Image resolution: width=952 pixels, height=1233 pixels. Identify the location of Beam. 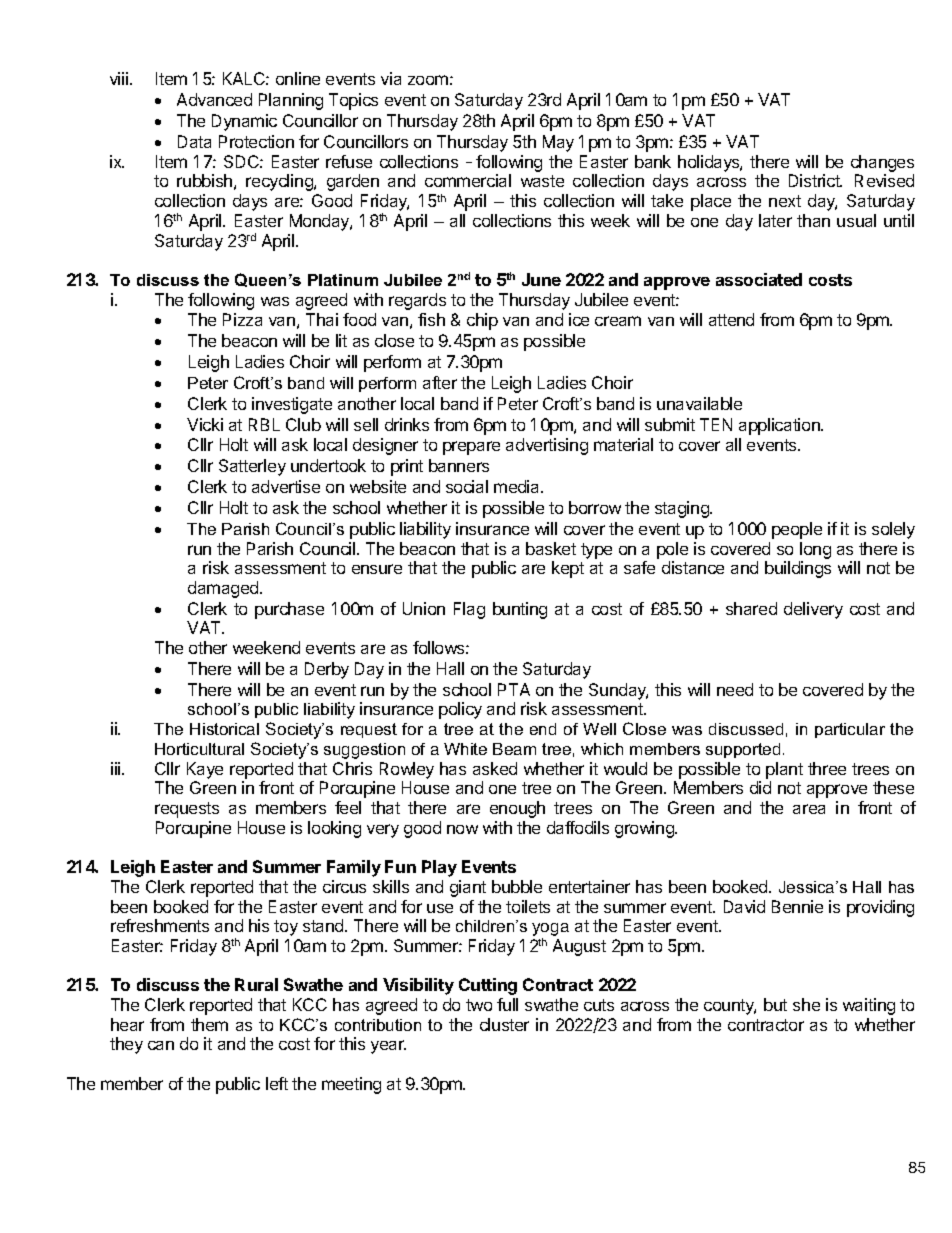
(514, 749).
